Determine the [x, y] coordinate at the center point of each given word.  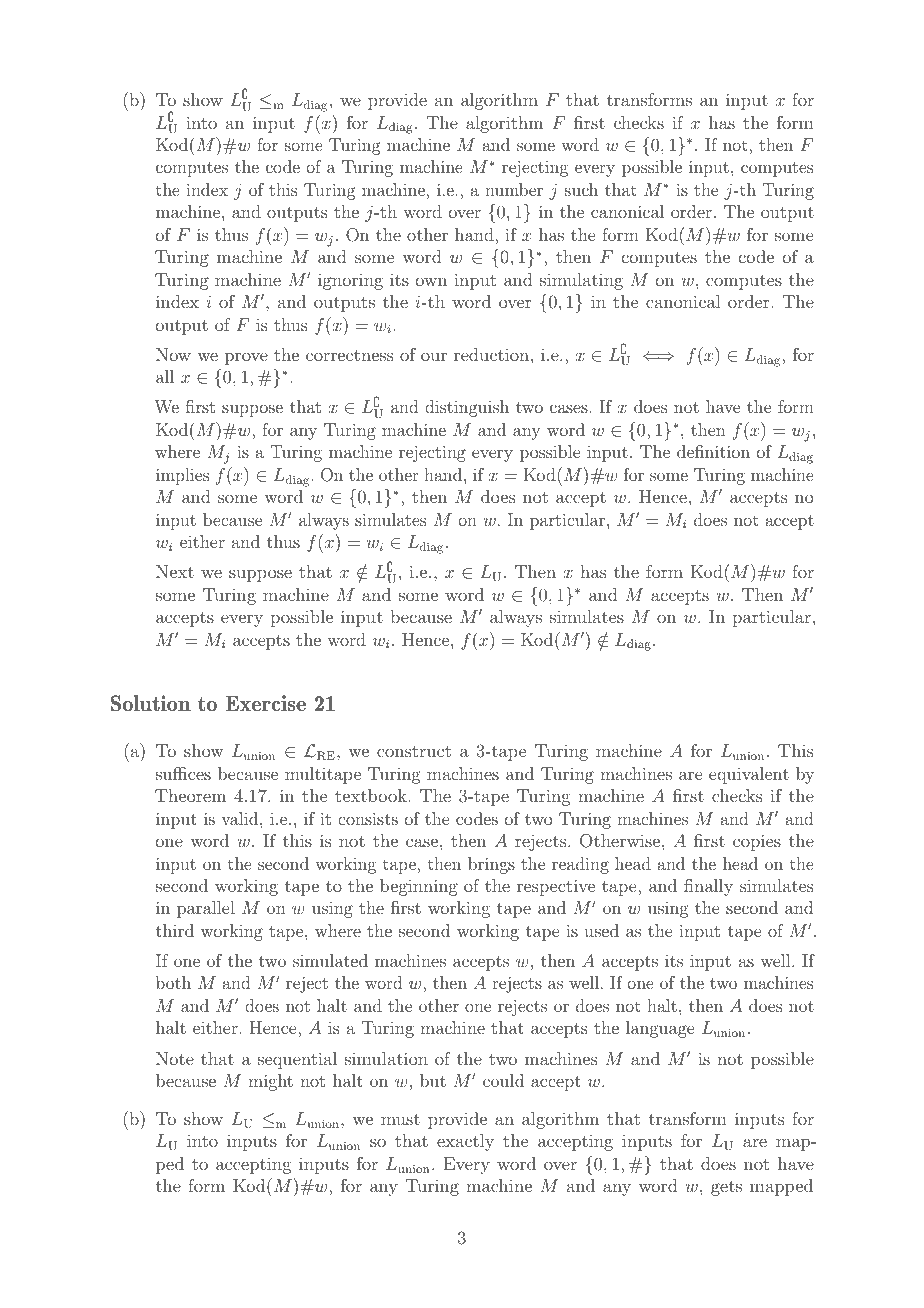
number [514, 189]
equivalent [749, 775]
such [581, 189]
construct [414, 751]
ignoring [350, 282]
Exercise [265, 703]
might [270, 1082]
